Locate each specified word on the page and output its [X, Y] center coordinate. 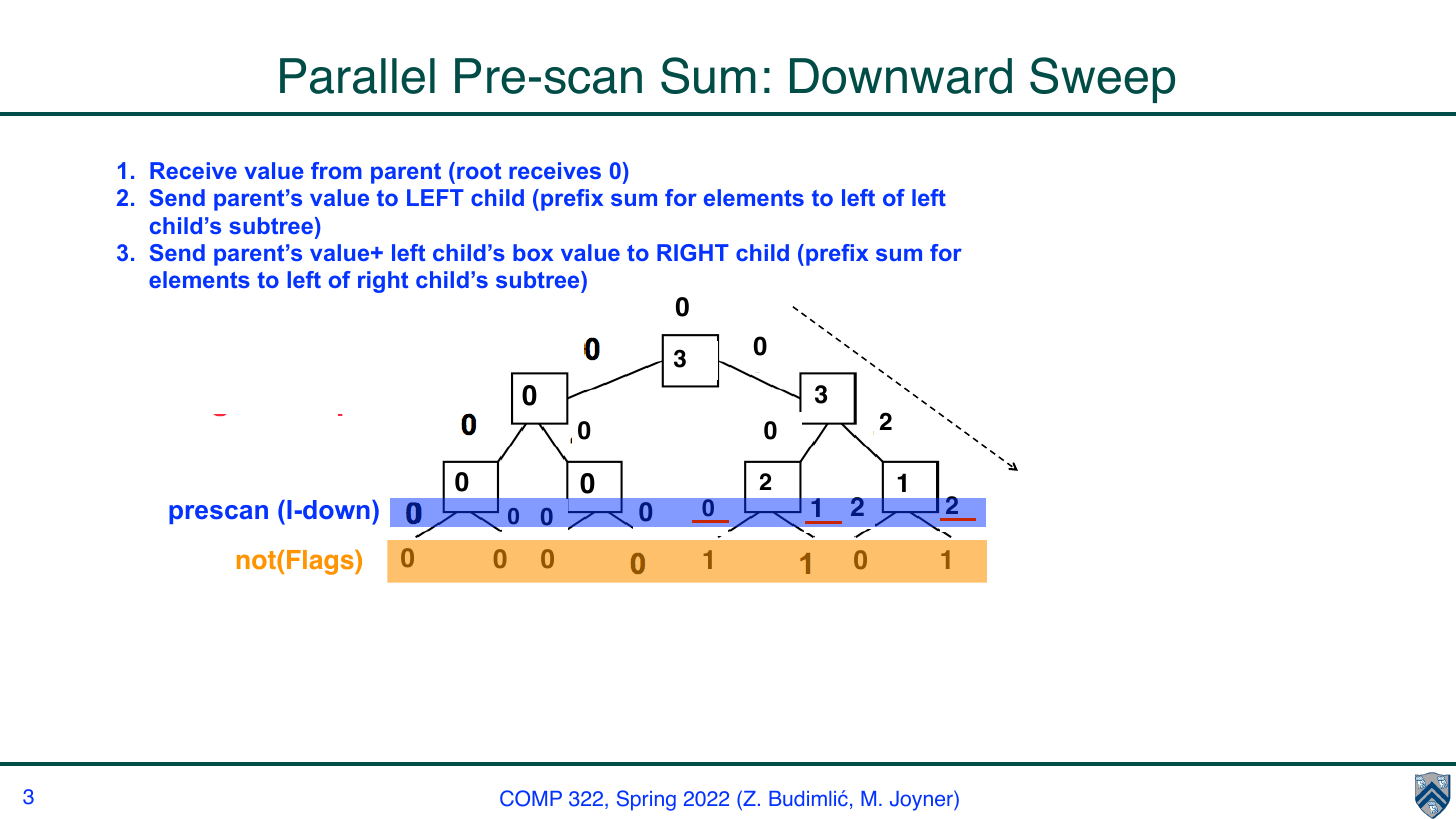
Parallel [357, 76]
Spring [646, 800]
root [479, 171]
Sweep [1102, 80]
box [533, 252]
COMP [531, 798]
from [336, 170]
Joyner [922, 800]
